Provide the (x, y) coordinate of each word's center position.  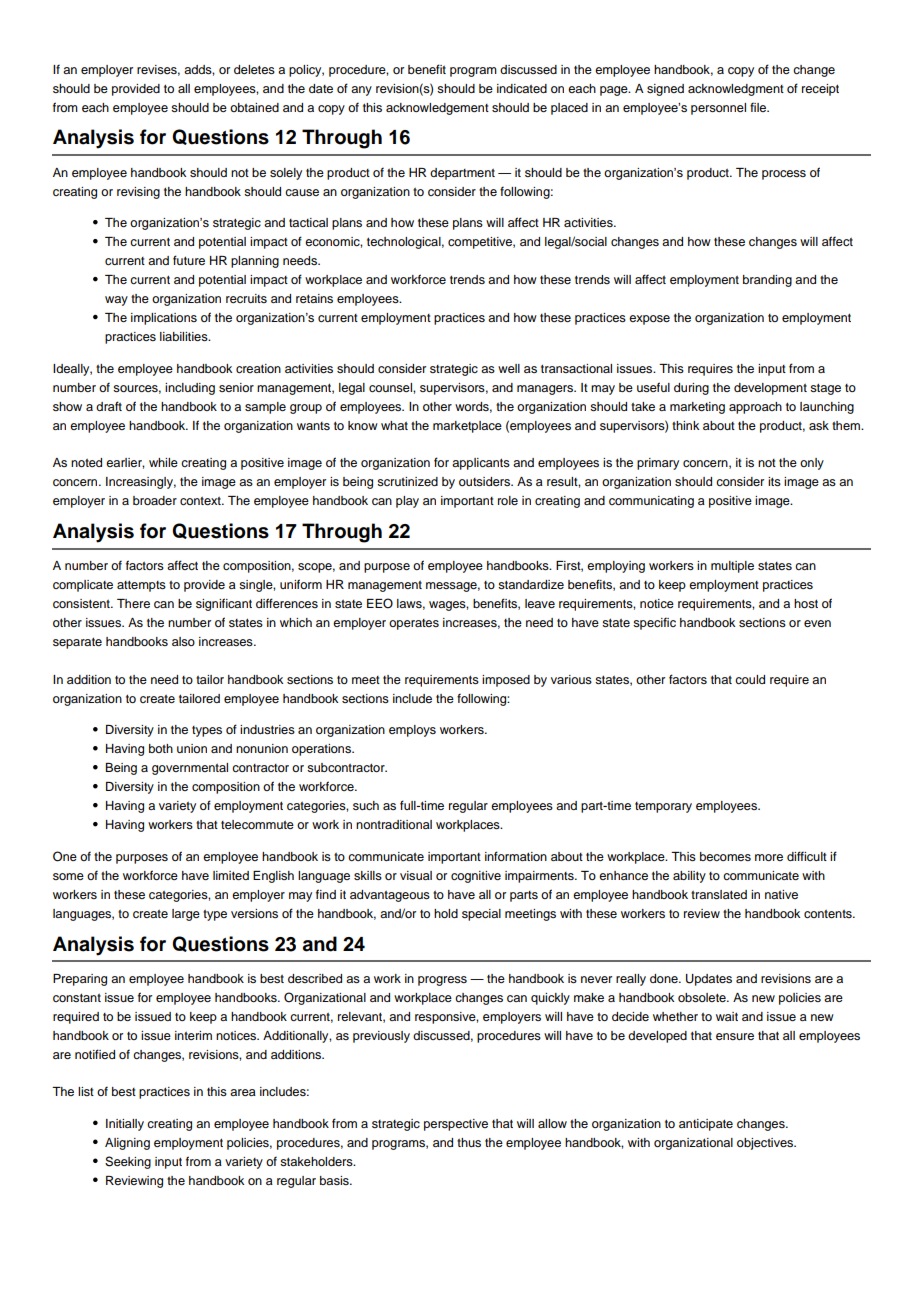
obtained (254, 107)
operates (414, 624)
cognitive (476, 877)
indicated (522, 88)
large (186, 915)
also (183, 641)
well (509, 368)
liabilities (185, 336)
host (806, 603)
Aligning (127, 1144)
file (759, 107)
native (781, 894)
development (770, 389)
